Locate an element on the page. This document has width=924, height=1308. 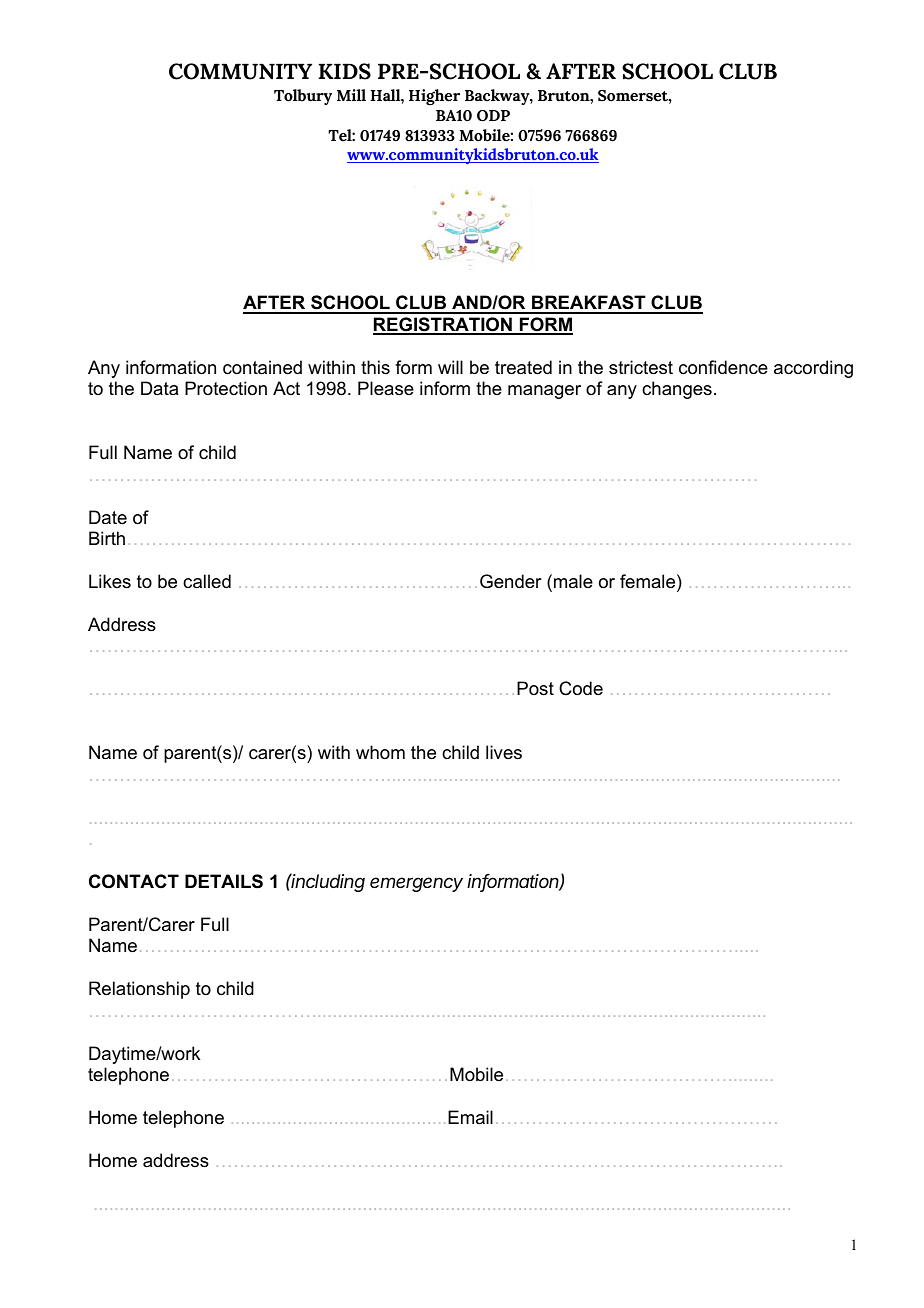
ODP is located at coordinates (493, 116).
